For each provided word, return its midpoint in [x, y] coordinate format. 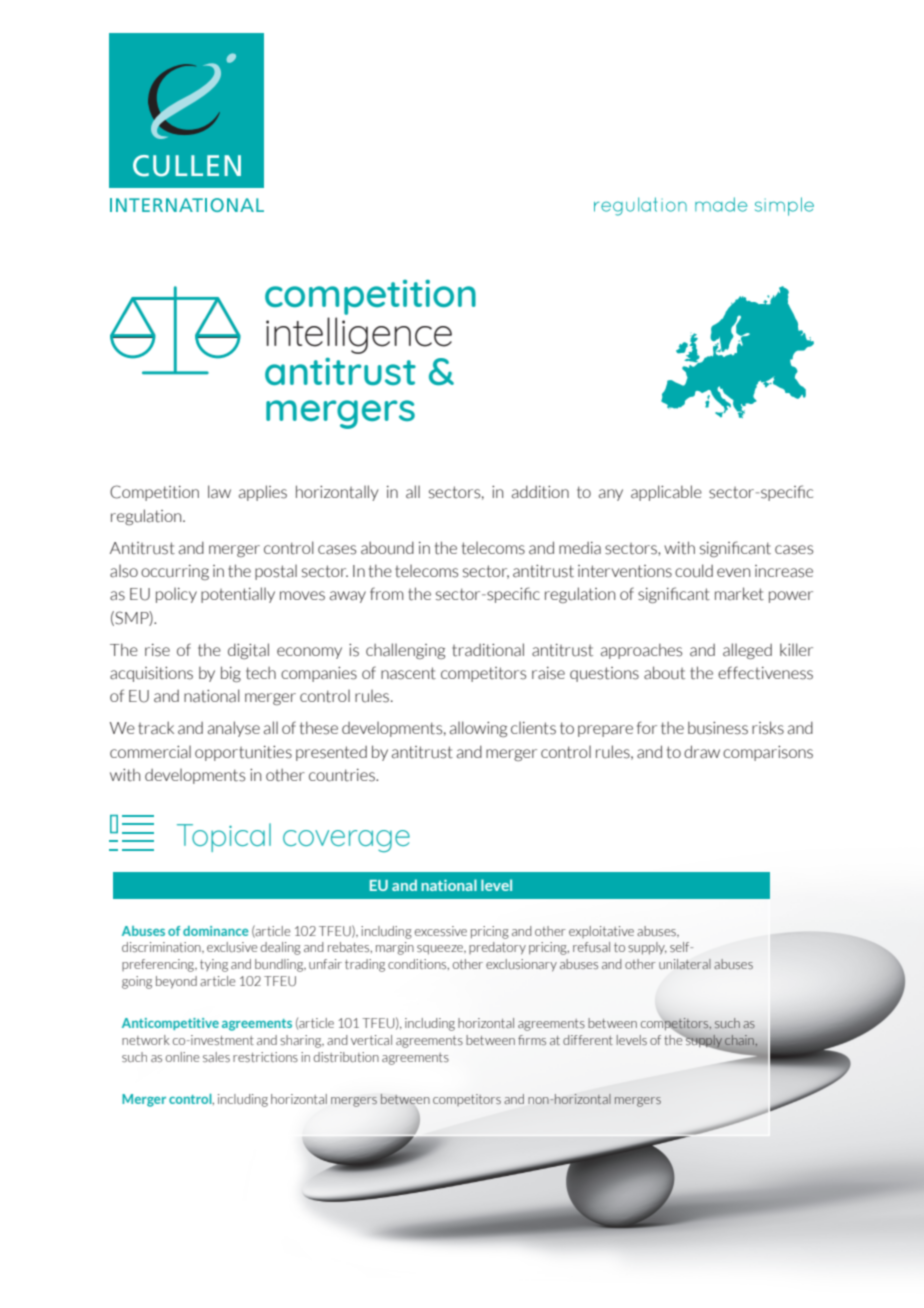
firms [532, 1040]
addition [540, 492]
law [219, 492]
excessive [441, 931]
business [718, 728]
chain [739, 1040]
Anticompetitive [170, 1024]
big [231, 674]
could [694, 571]
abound [387, 548]
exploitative [601, 932]
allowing [478, 729]
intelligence [359, 335]
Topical [224, 837]
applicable [666, 493]
